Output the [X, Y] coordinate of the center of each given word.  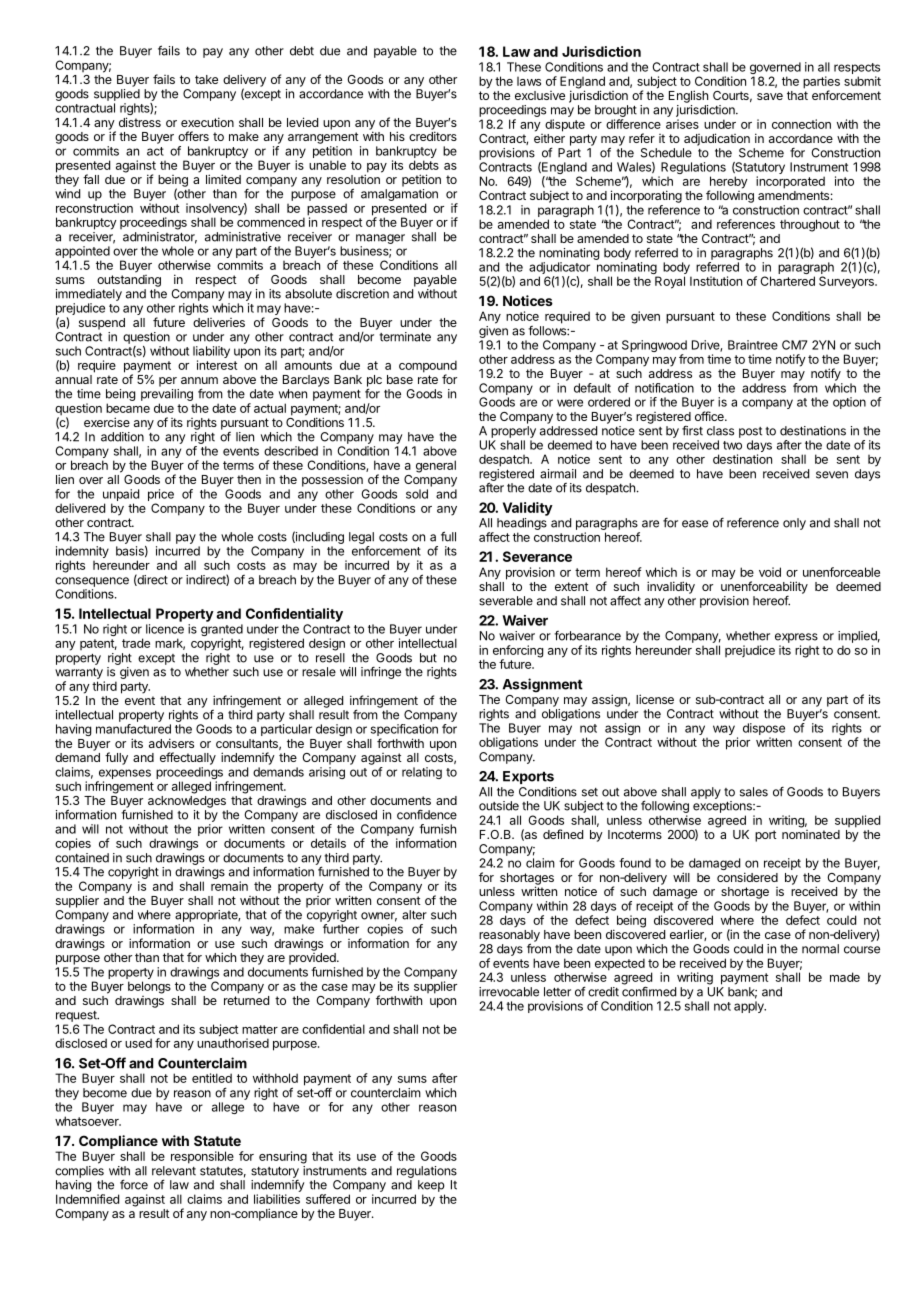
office [710, 416]
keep [431, 1186]
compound [428, 367]
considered [747, 877]
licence [165, 629]
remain [229, 886]
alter [414, 915]
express [796, 638]
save [770, 96]
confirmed [649, 991]
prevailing [167, 396]
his [397, 136]
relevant [174, 1171]
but [428, 658]
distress [140, 122]
